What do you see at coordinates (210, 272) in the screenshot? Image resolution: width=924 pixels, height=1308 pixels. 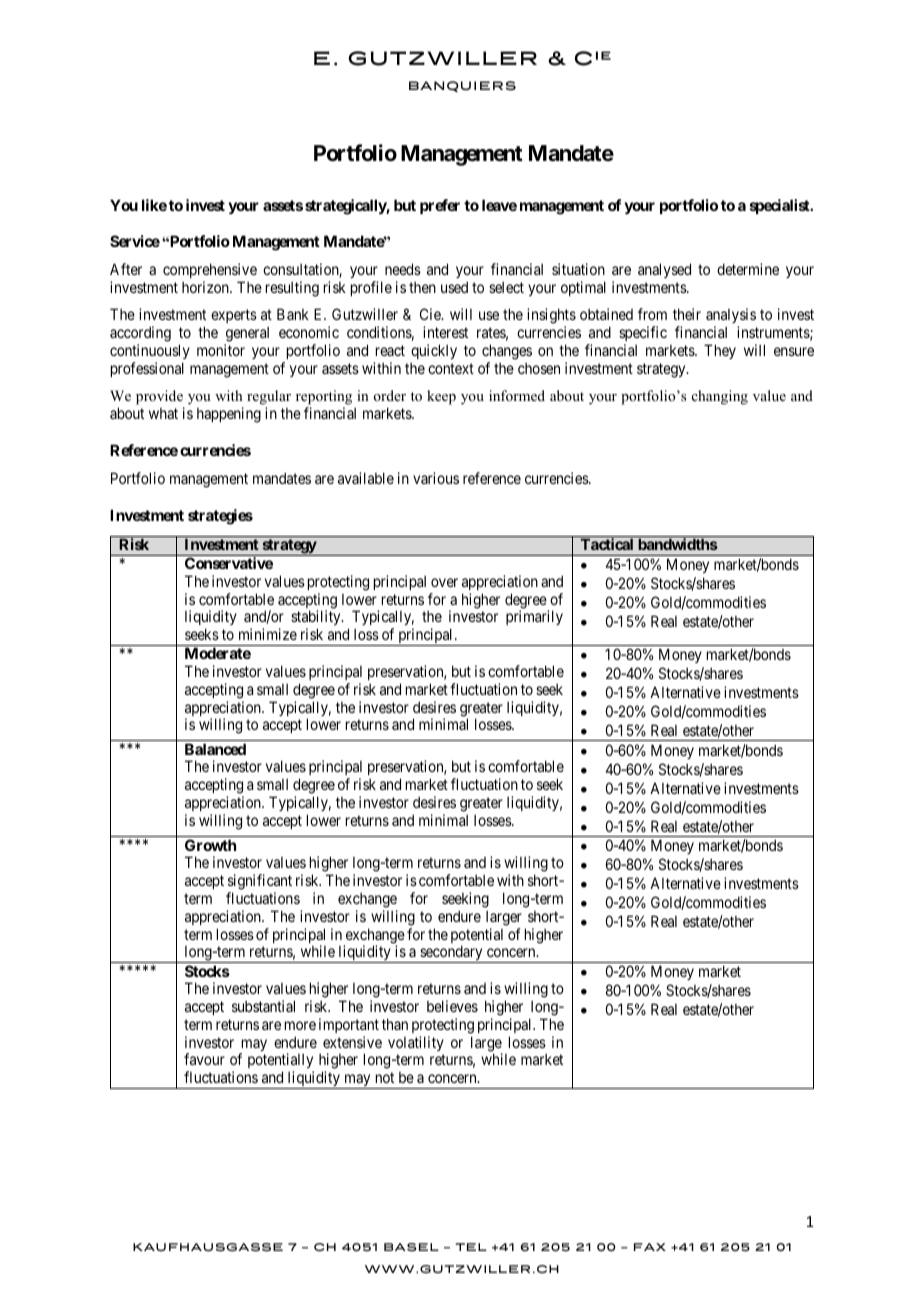 I see `comprehensive` at bounding box center [210, 272].
